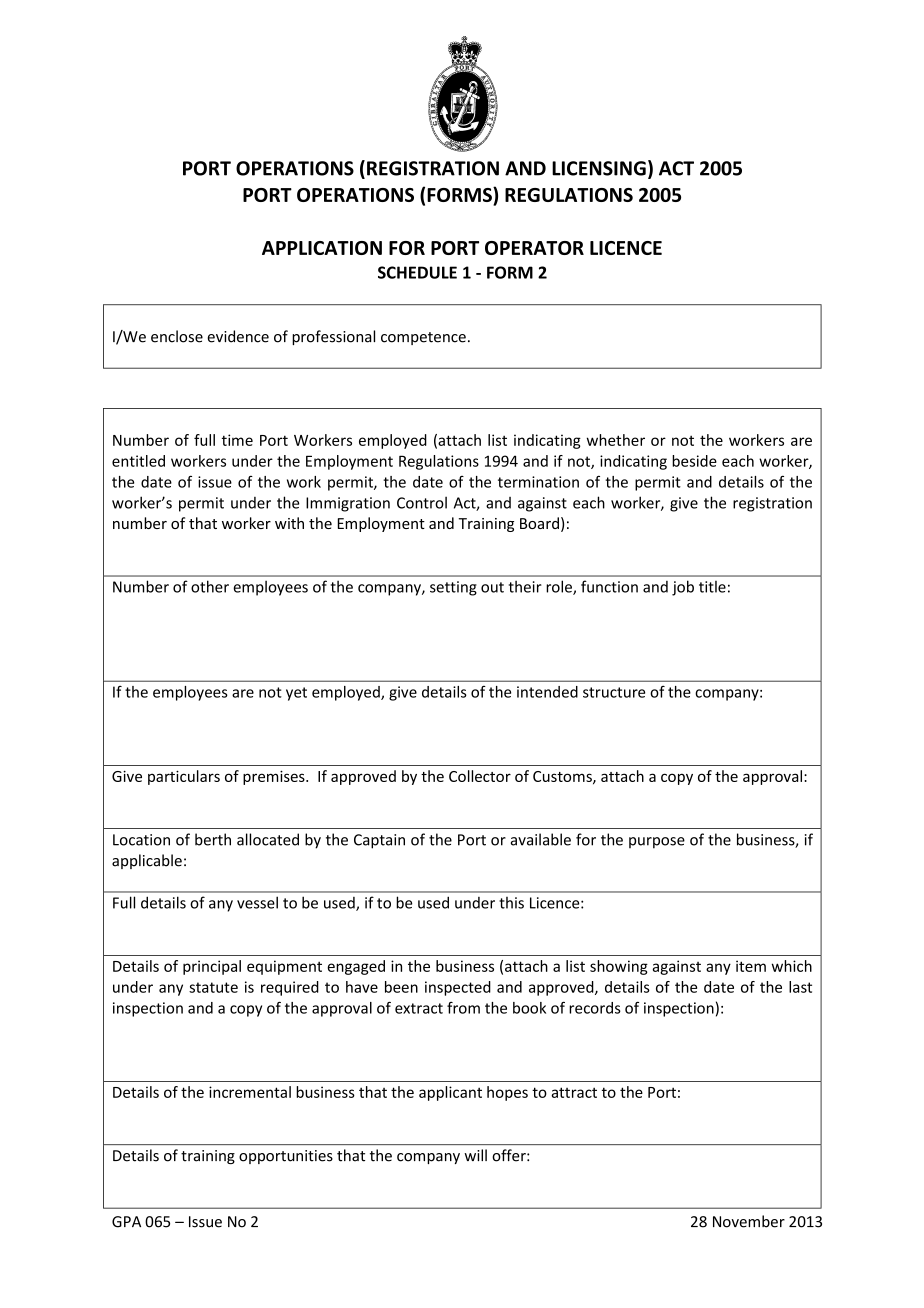 The height and width of the image is (1308, 924). I want to click on GPA, so click(126, 1222).
